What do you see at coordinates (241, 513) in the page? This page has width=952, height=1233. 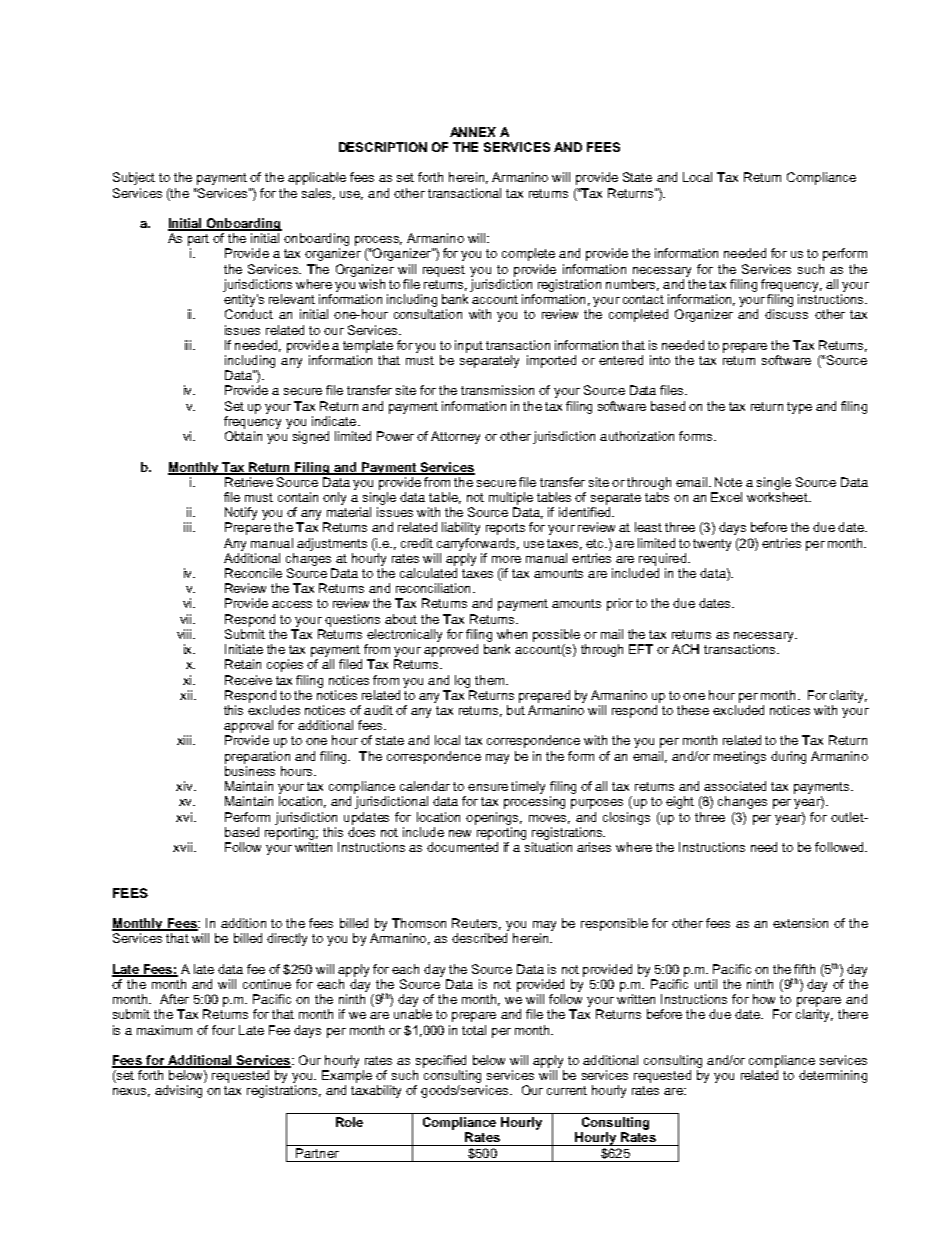 I see `Notify` at bounding box center [241, 513].
